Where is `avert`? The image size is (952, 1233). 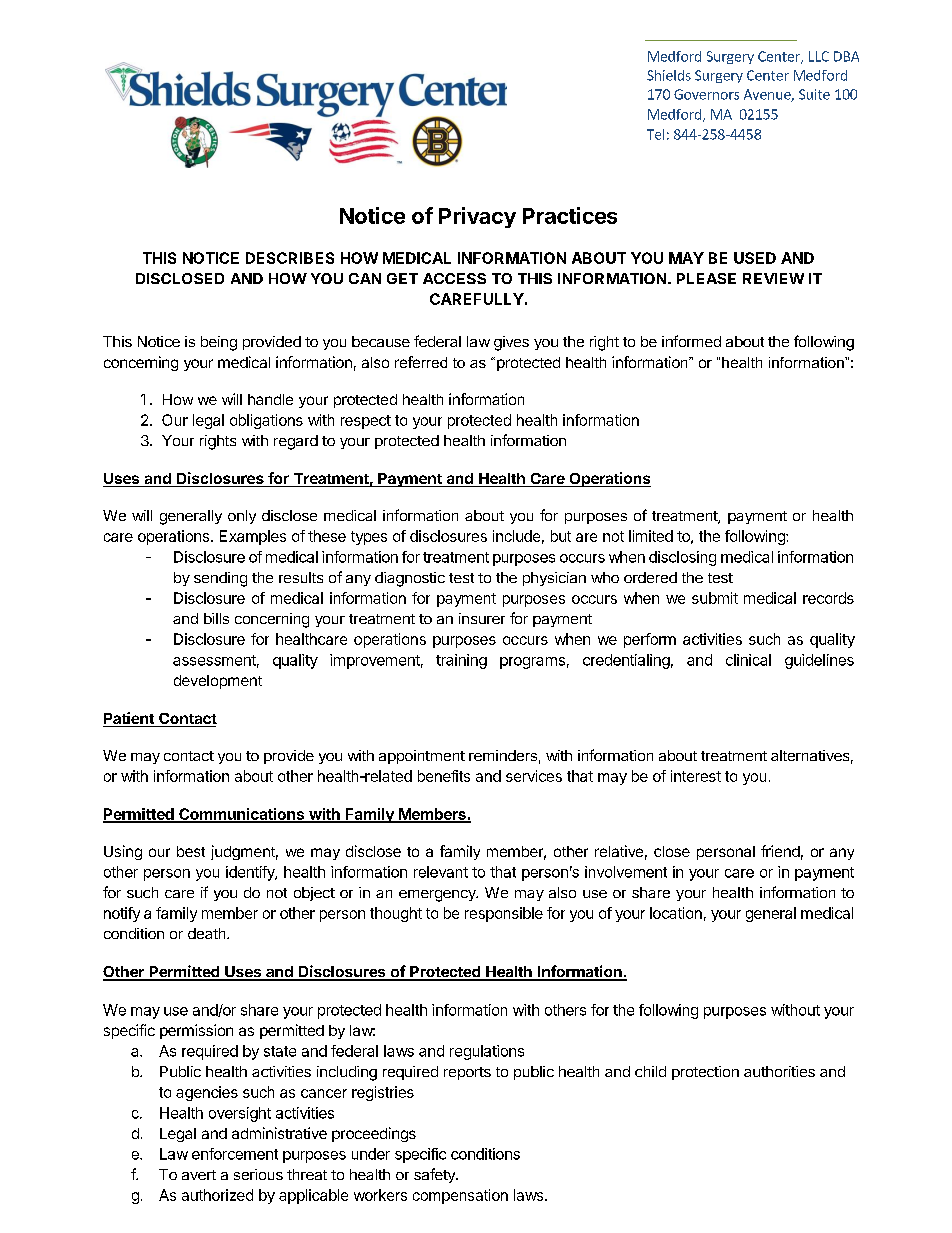
avert is located at coordinates (199, 1175).
